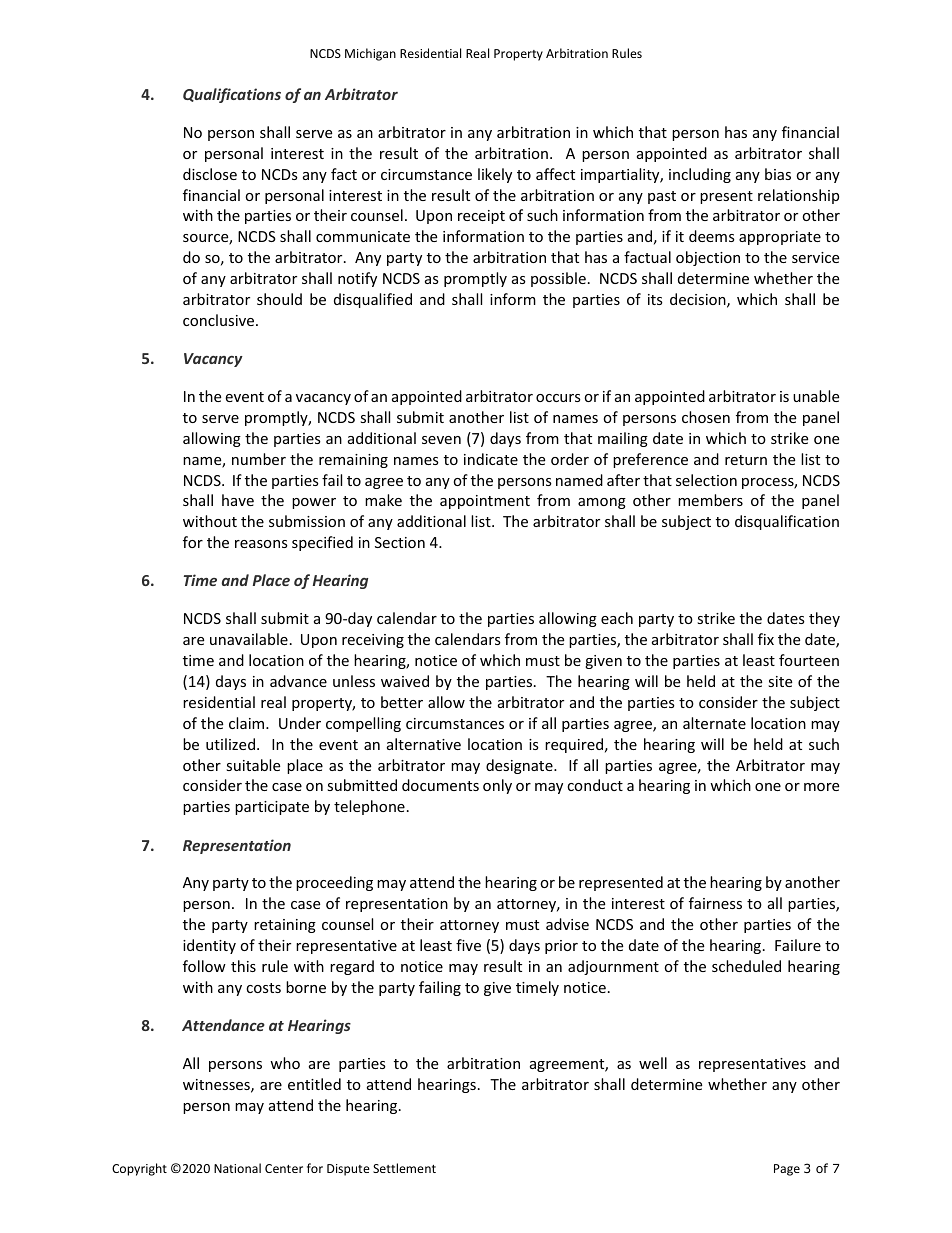 Image resolution: width=952 pixels, height=1233 pixels. What do you see at coordinates (787, 1170) in the document?
I see `Page` at bounding box center [787, 1170].
